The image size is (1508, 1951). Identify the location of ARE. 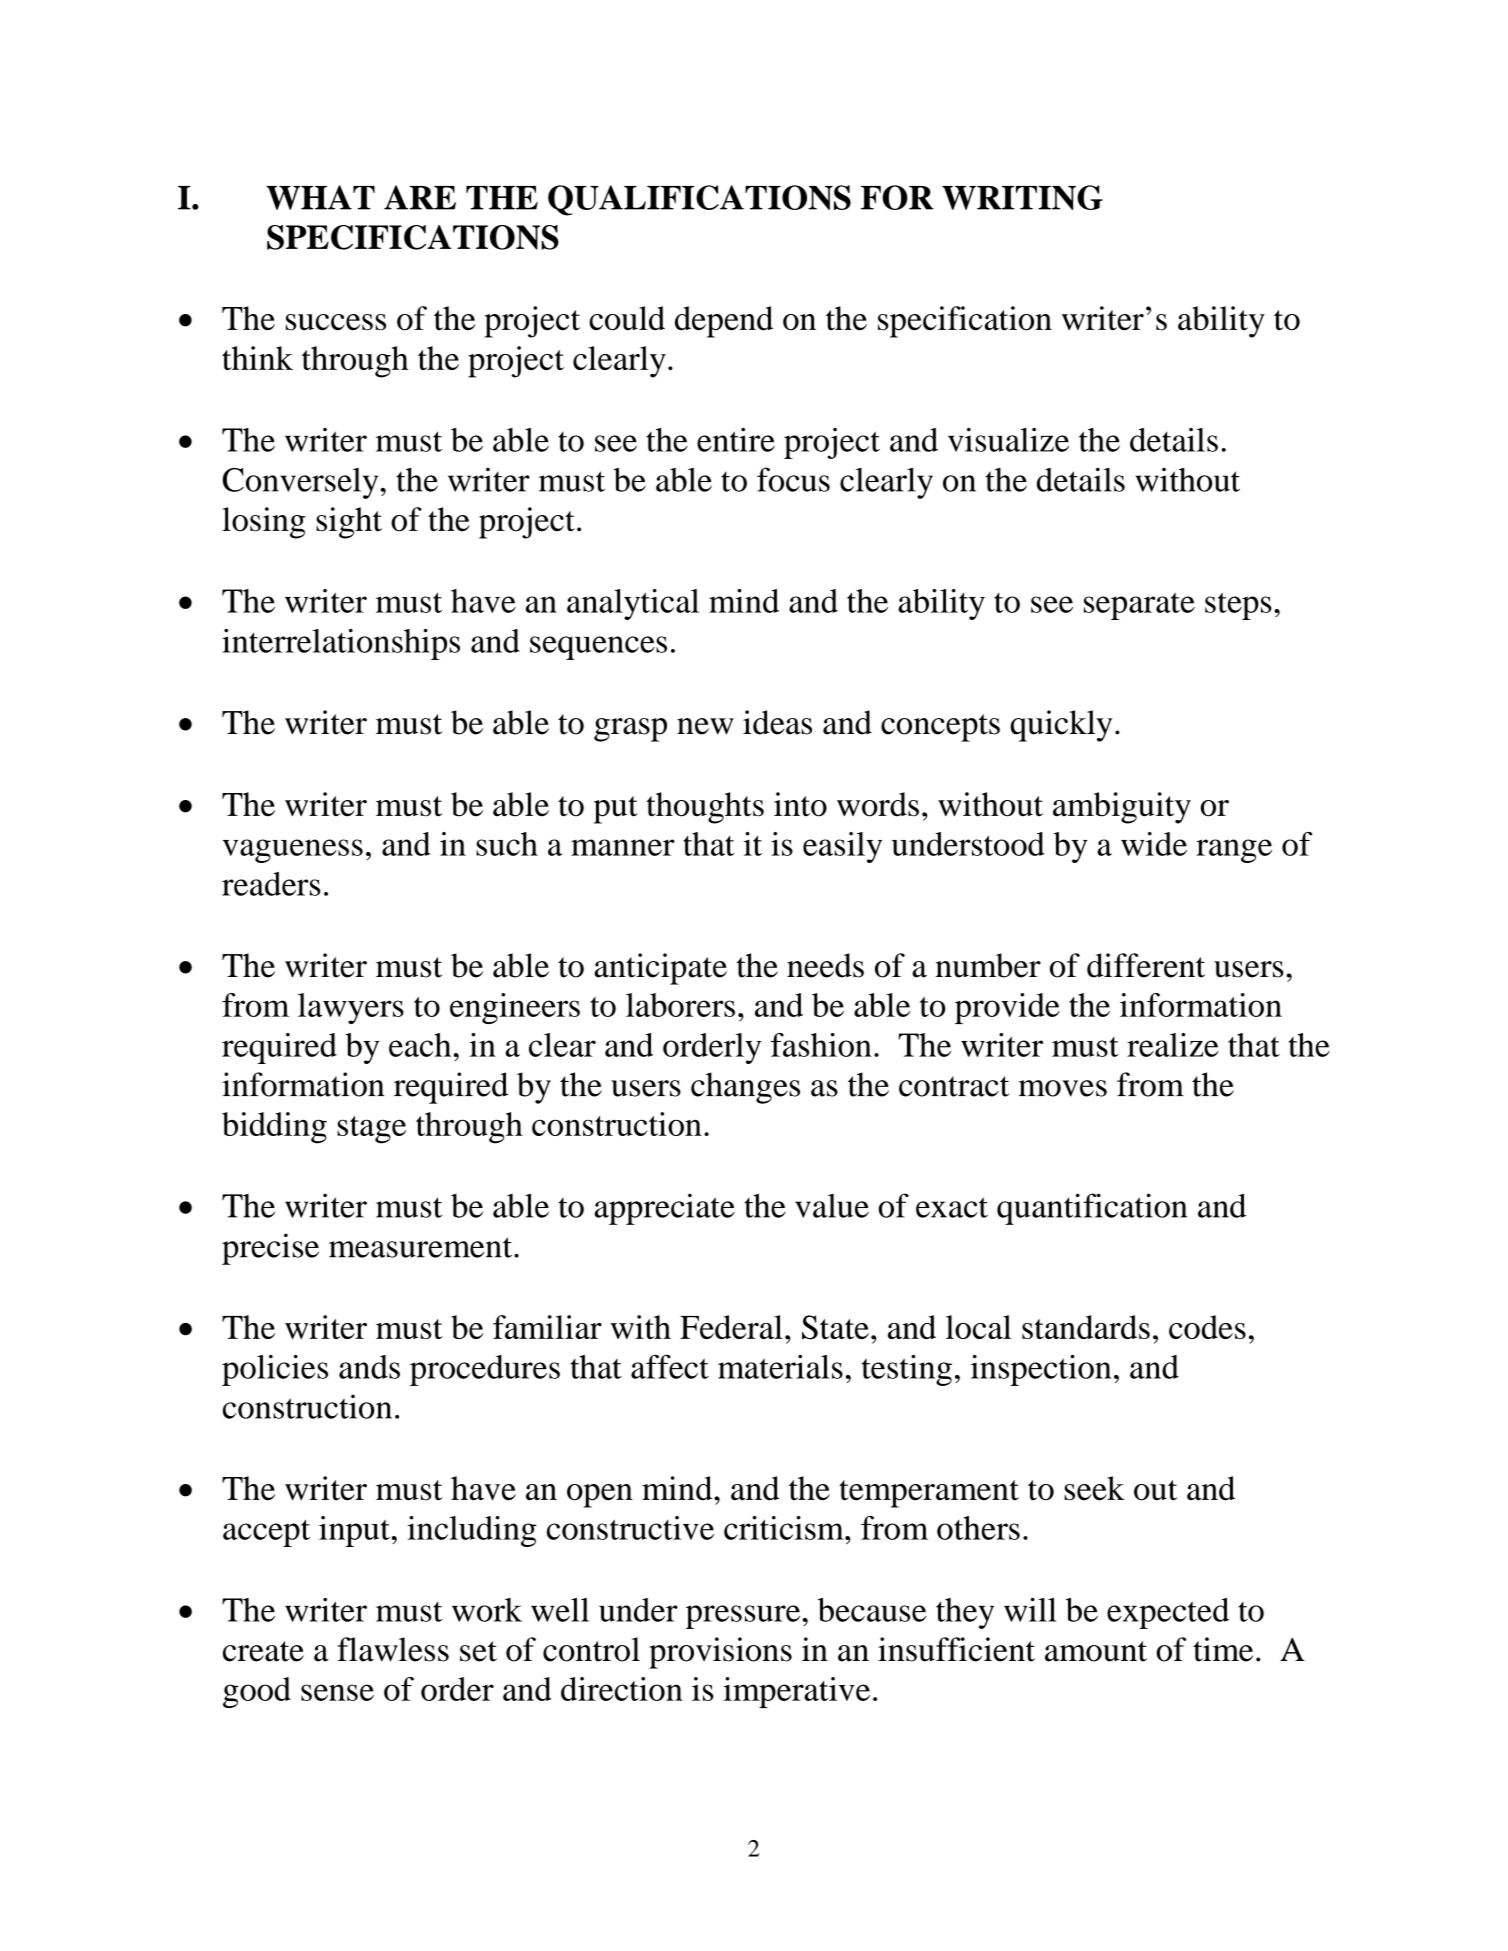
(420, 197).
